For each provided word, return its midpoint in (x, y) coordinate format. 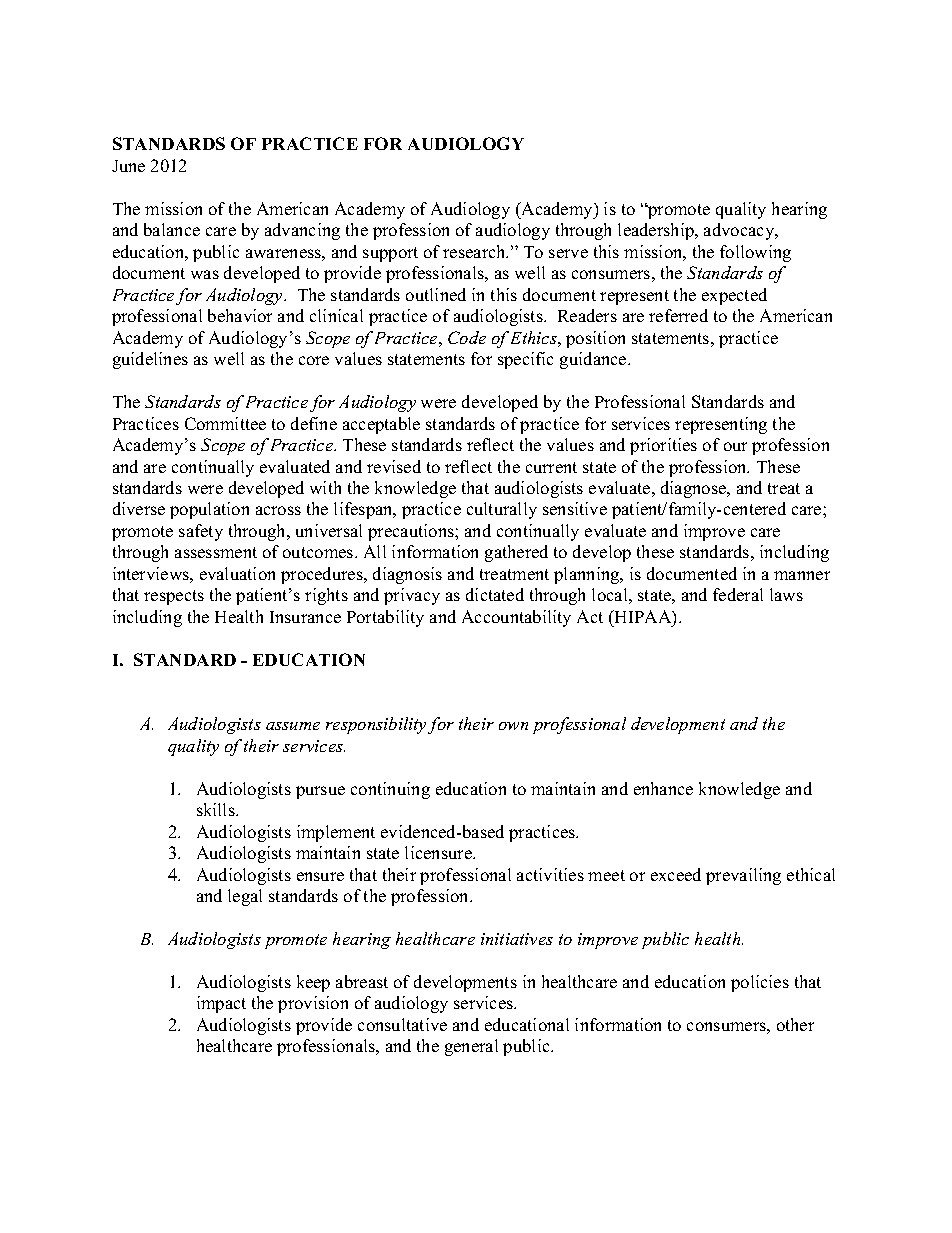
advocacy (740, 231)
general (471, 1047)
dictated (495, 594)
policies (760, 983)
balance (172, 229)
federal (738, 594)
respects (174, 597)
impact (221, 1004)
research (475, 251)
